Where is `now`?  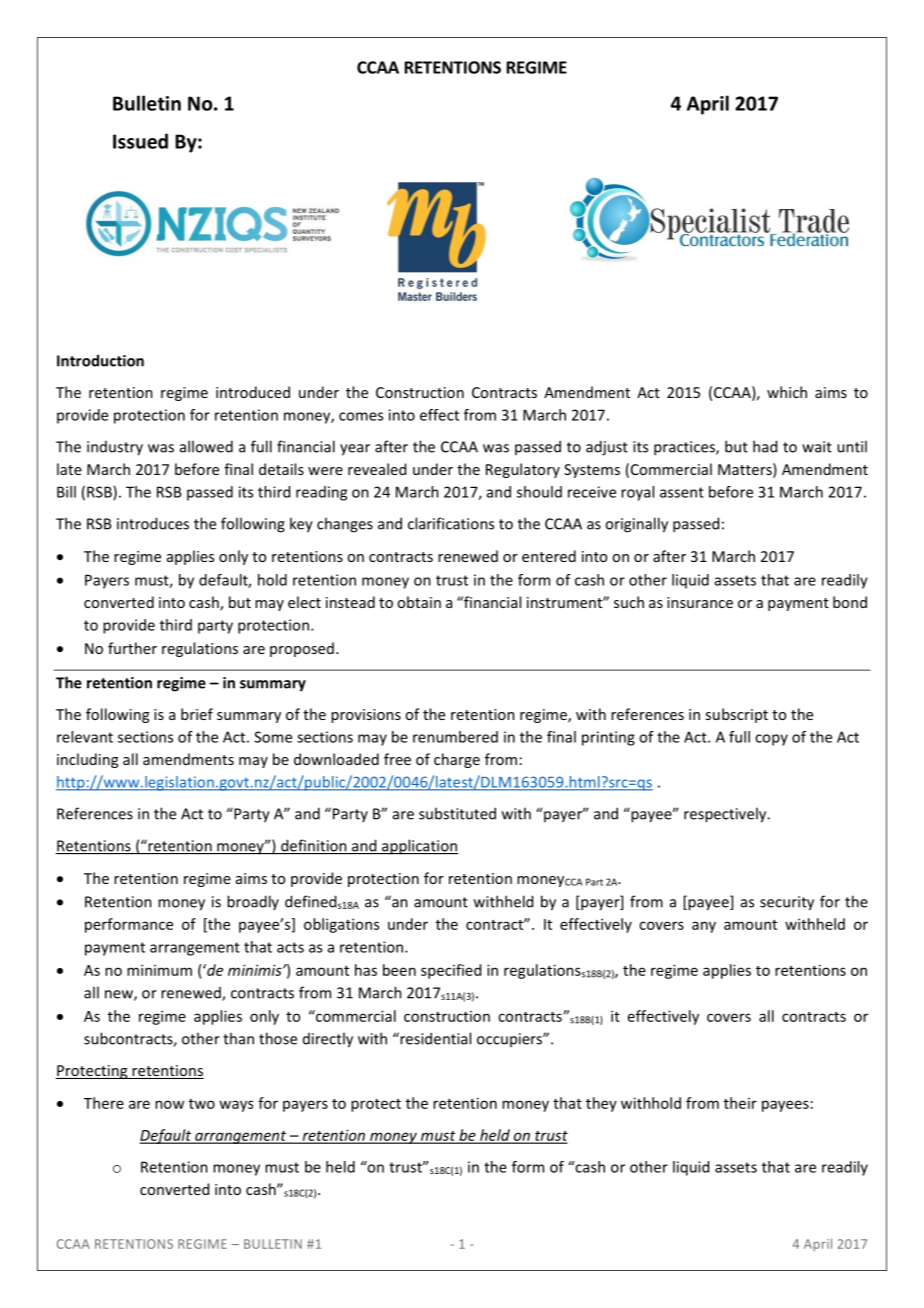 now is located at coordinates (169, 1104).
